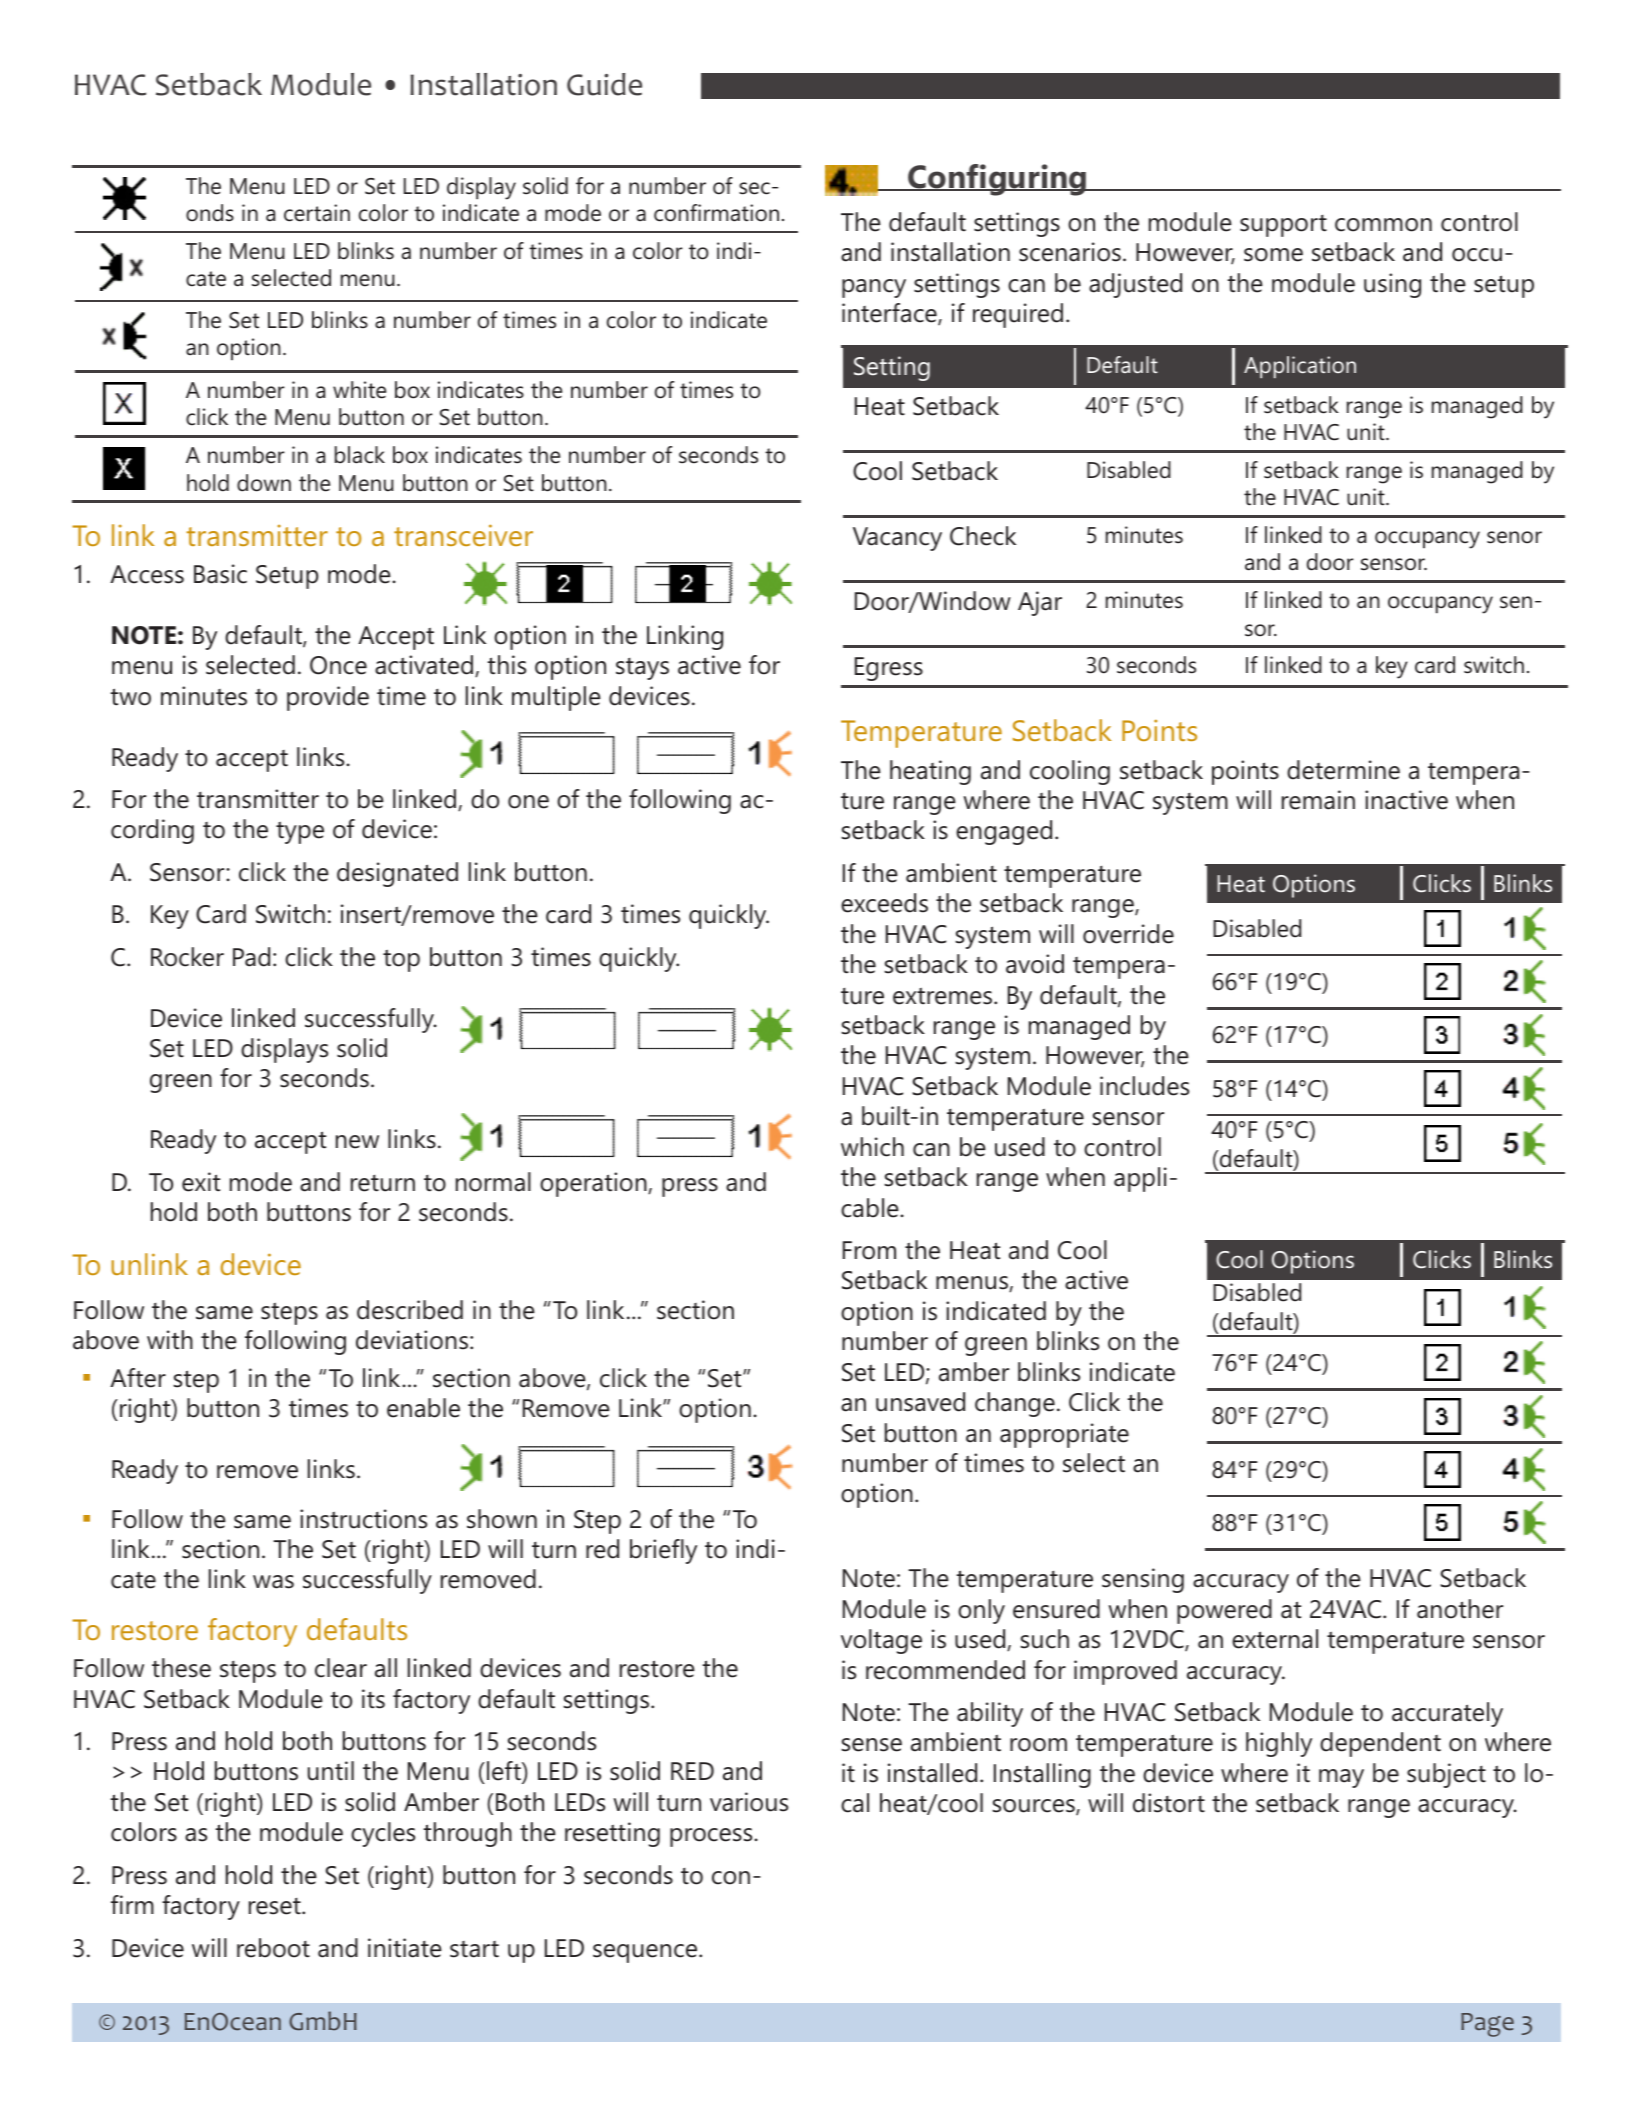  Describe the element at coordinates (317, 213) in the screenshot. I see `certain` at that location.
